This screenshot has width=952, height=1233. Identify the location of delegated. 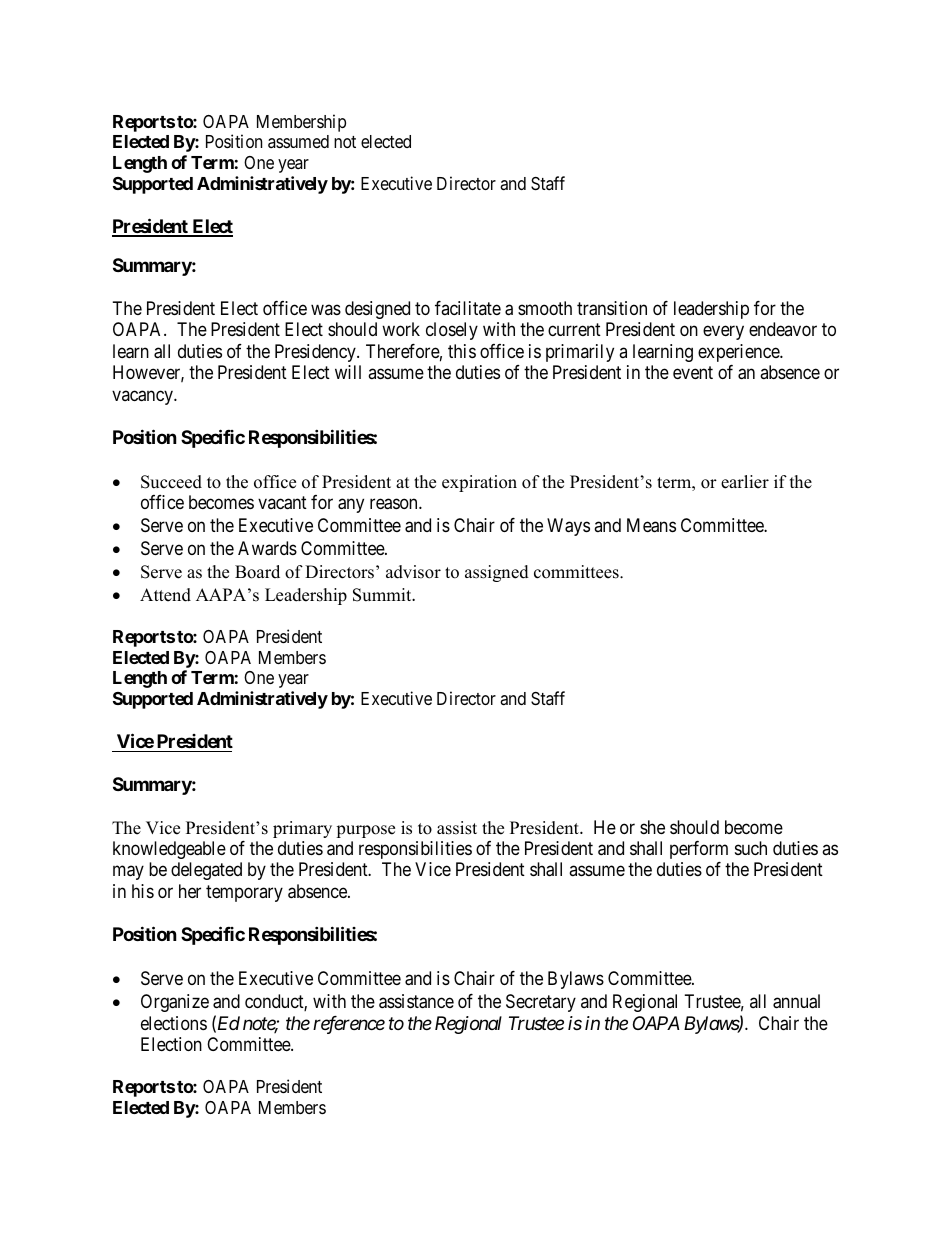
(206, 871).
